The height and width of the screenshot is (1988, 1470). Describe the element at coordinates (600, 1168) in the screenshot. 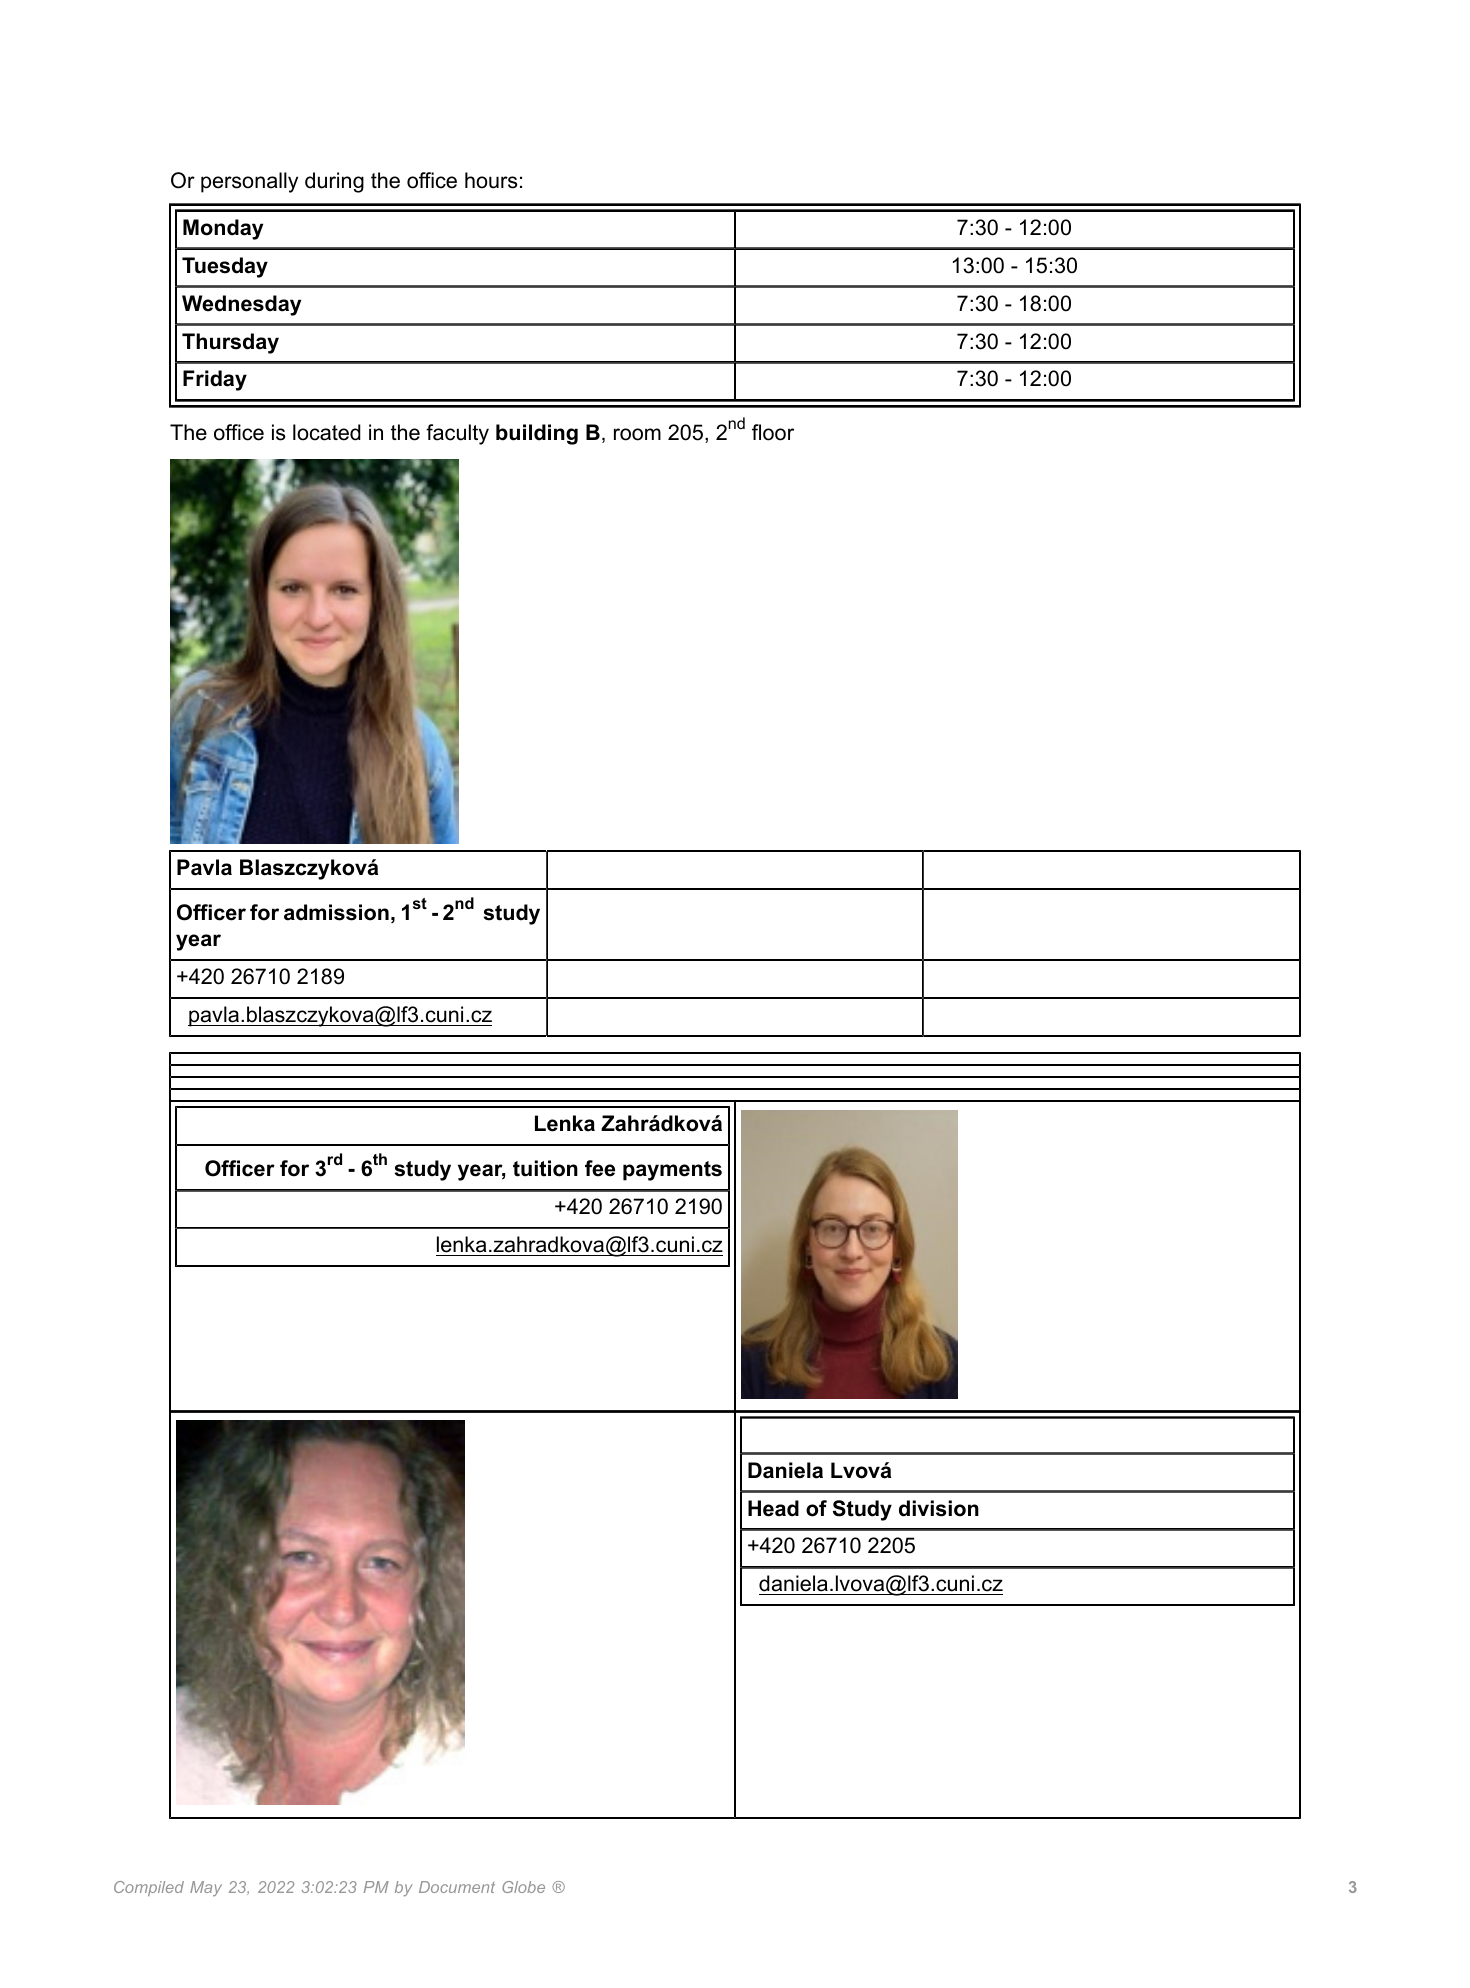

I see `fee` at that location.
